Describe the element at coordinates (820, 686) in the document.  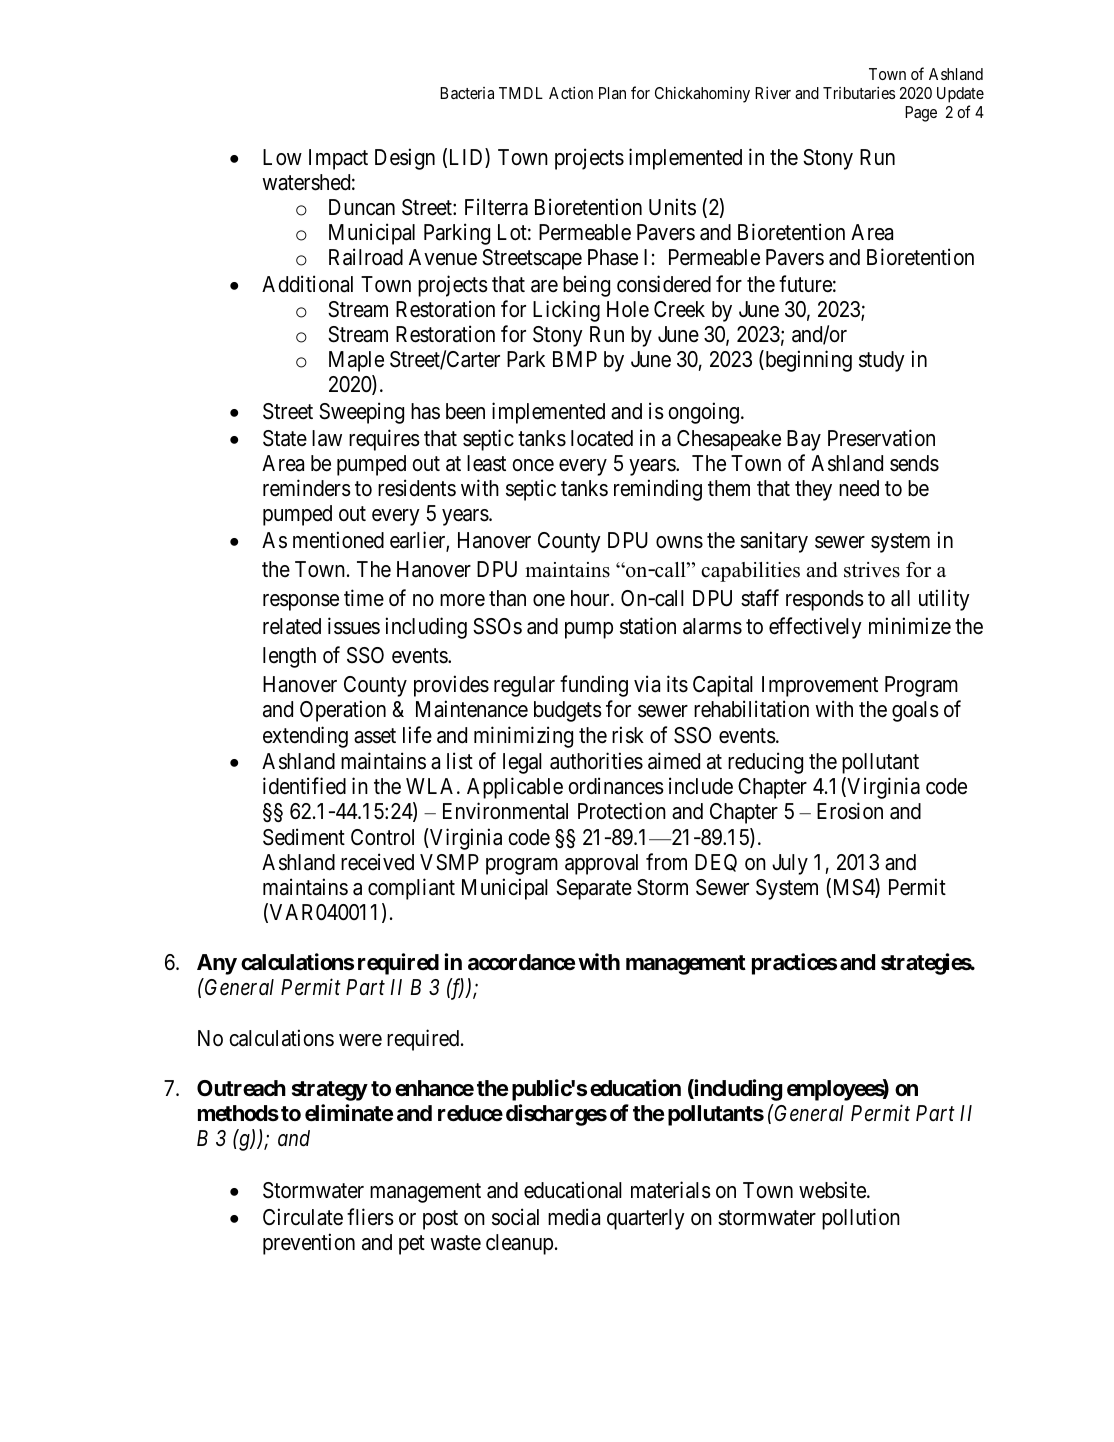
I see `Improvement` at that location.
